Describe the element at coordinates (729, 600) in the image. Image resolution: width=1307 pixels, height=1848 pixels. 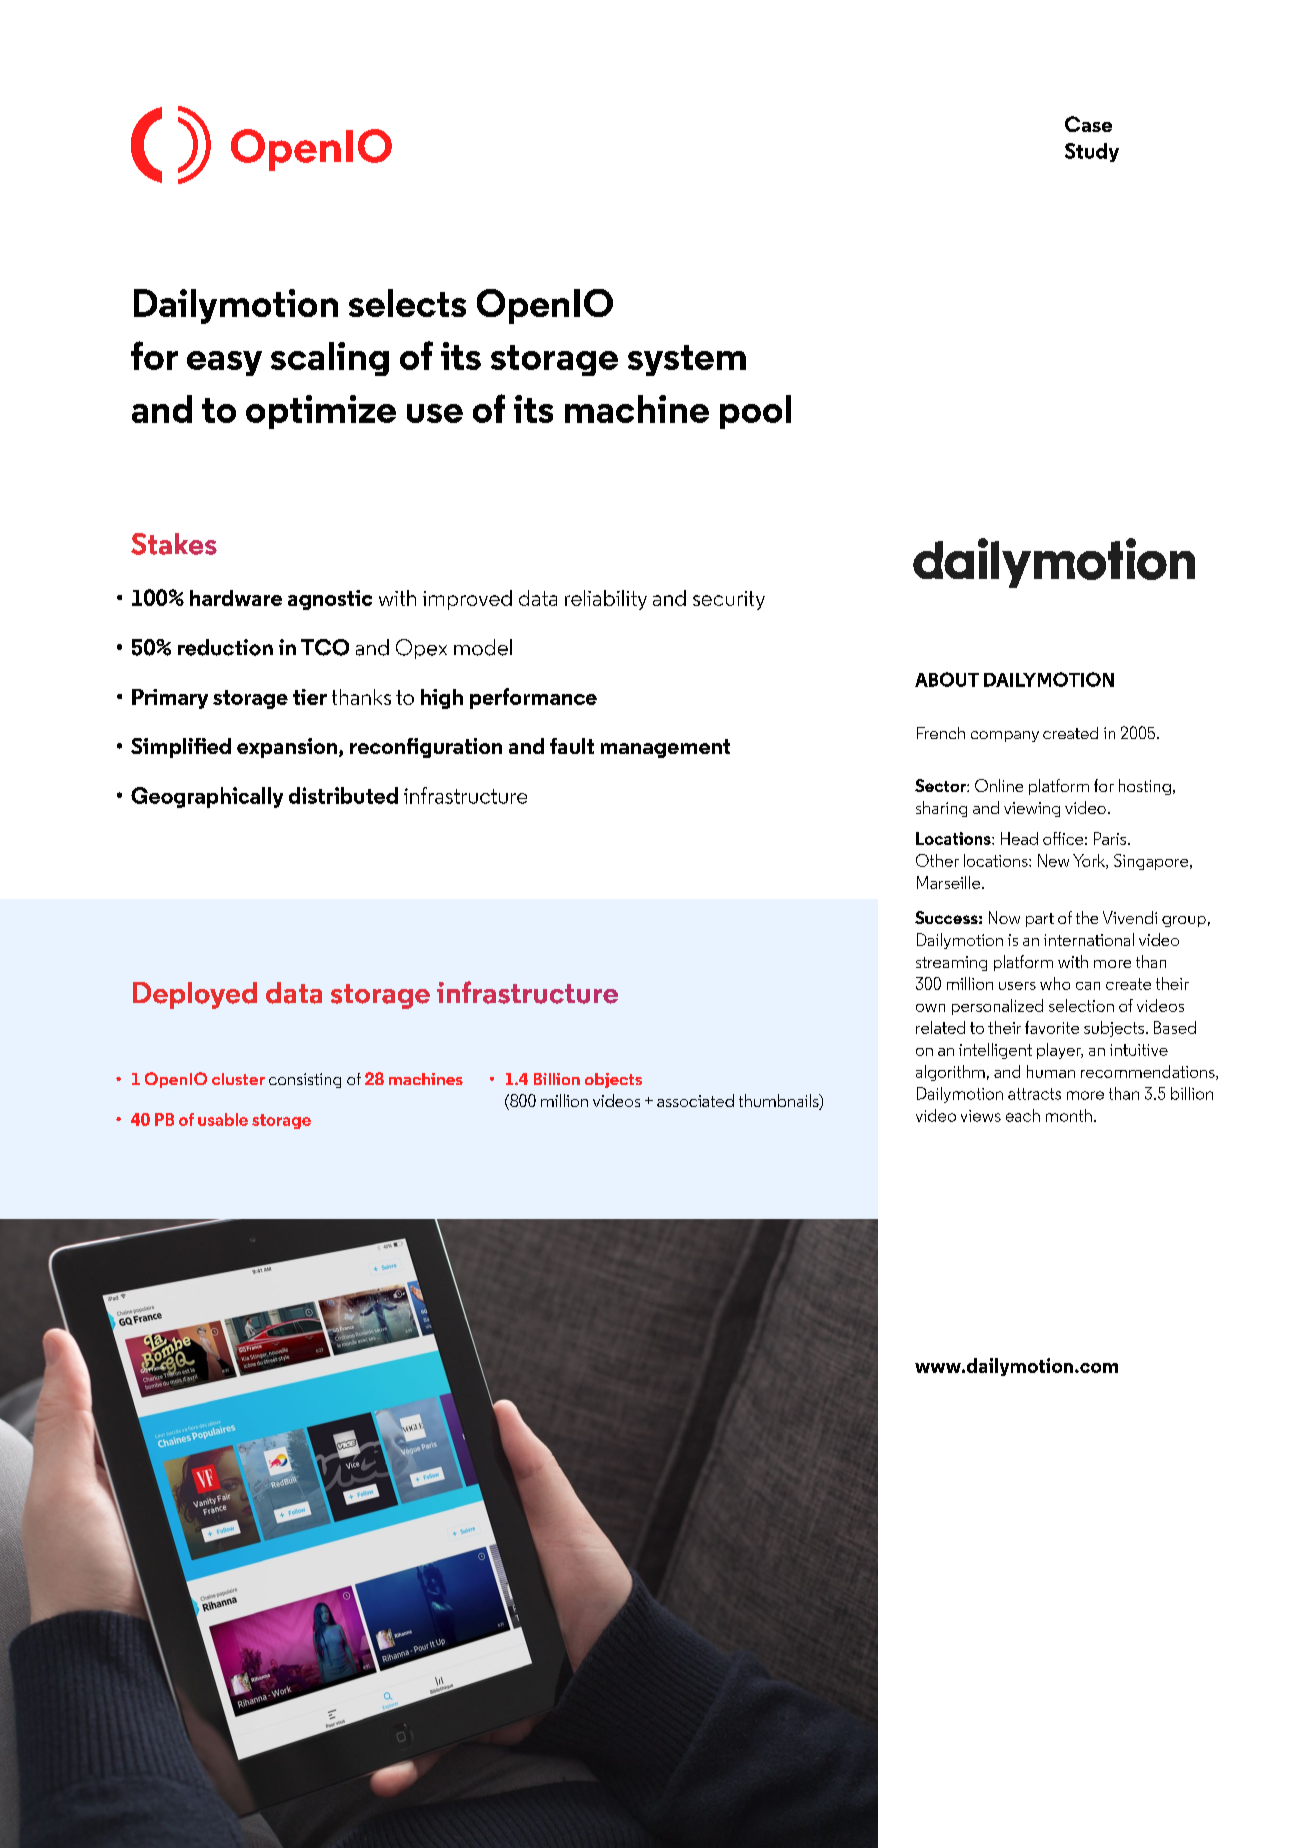
I see `security` at that location.
